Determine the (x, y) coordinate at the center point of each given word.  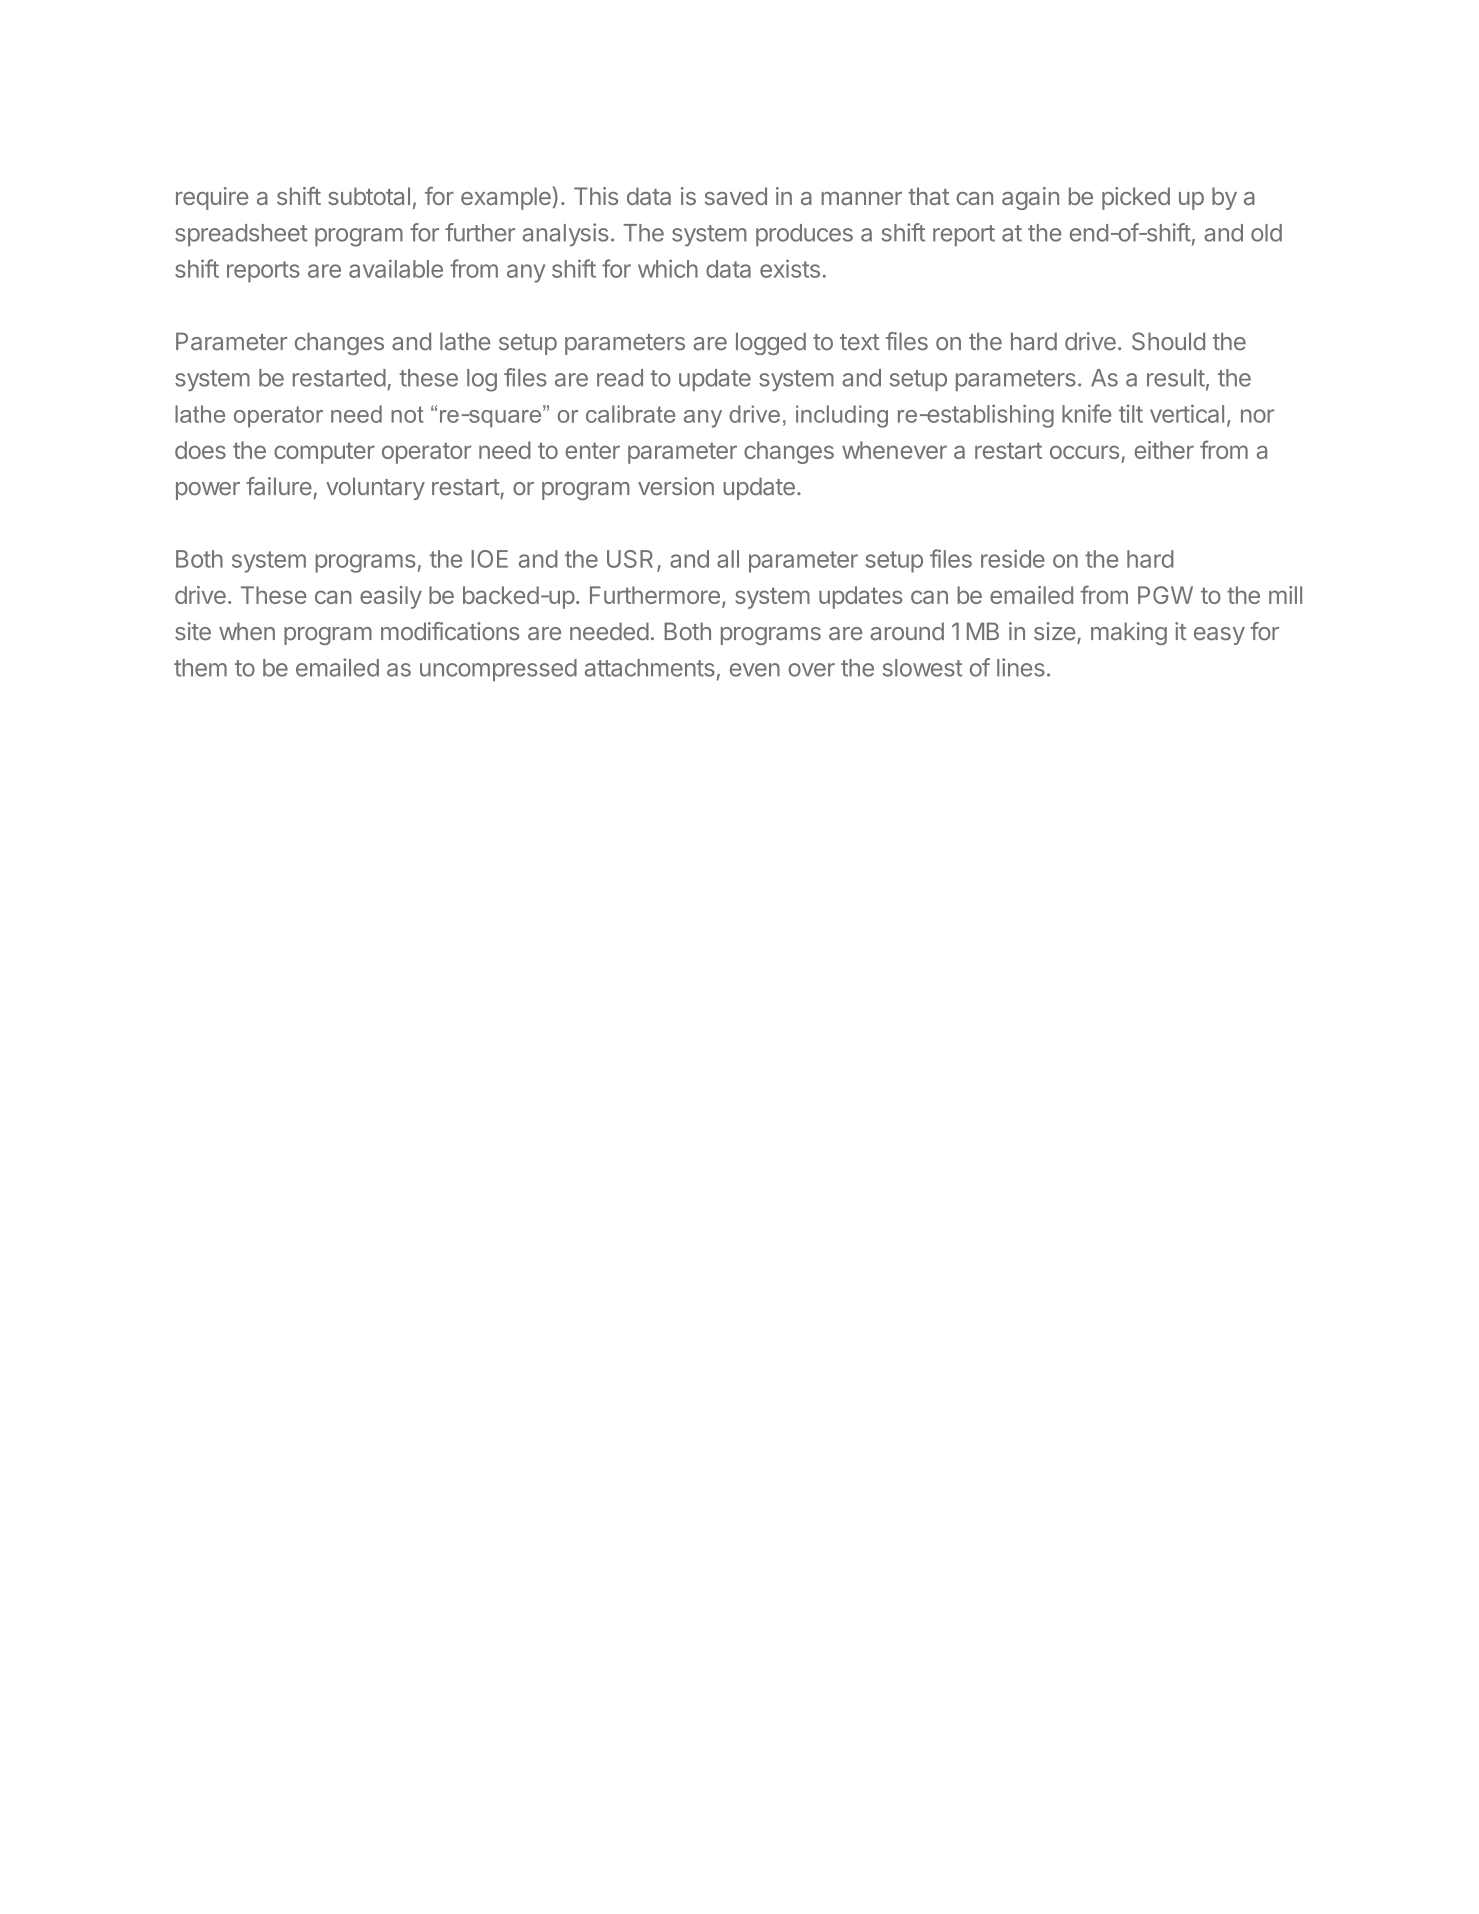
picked (1136, 198)
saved (736, 196)
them (200, 668)
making (1129, 633)
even (755, 670)
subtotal (369, 196)
